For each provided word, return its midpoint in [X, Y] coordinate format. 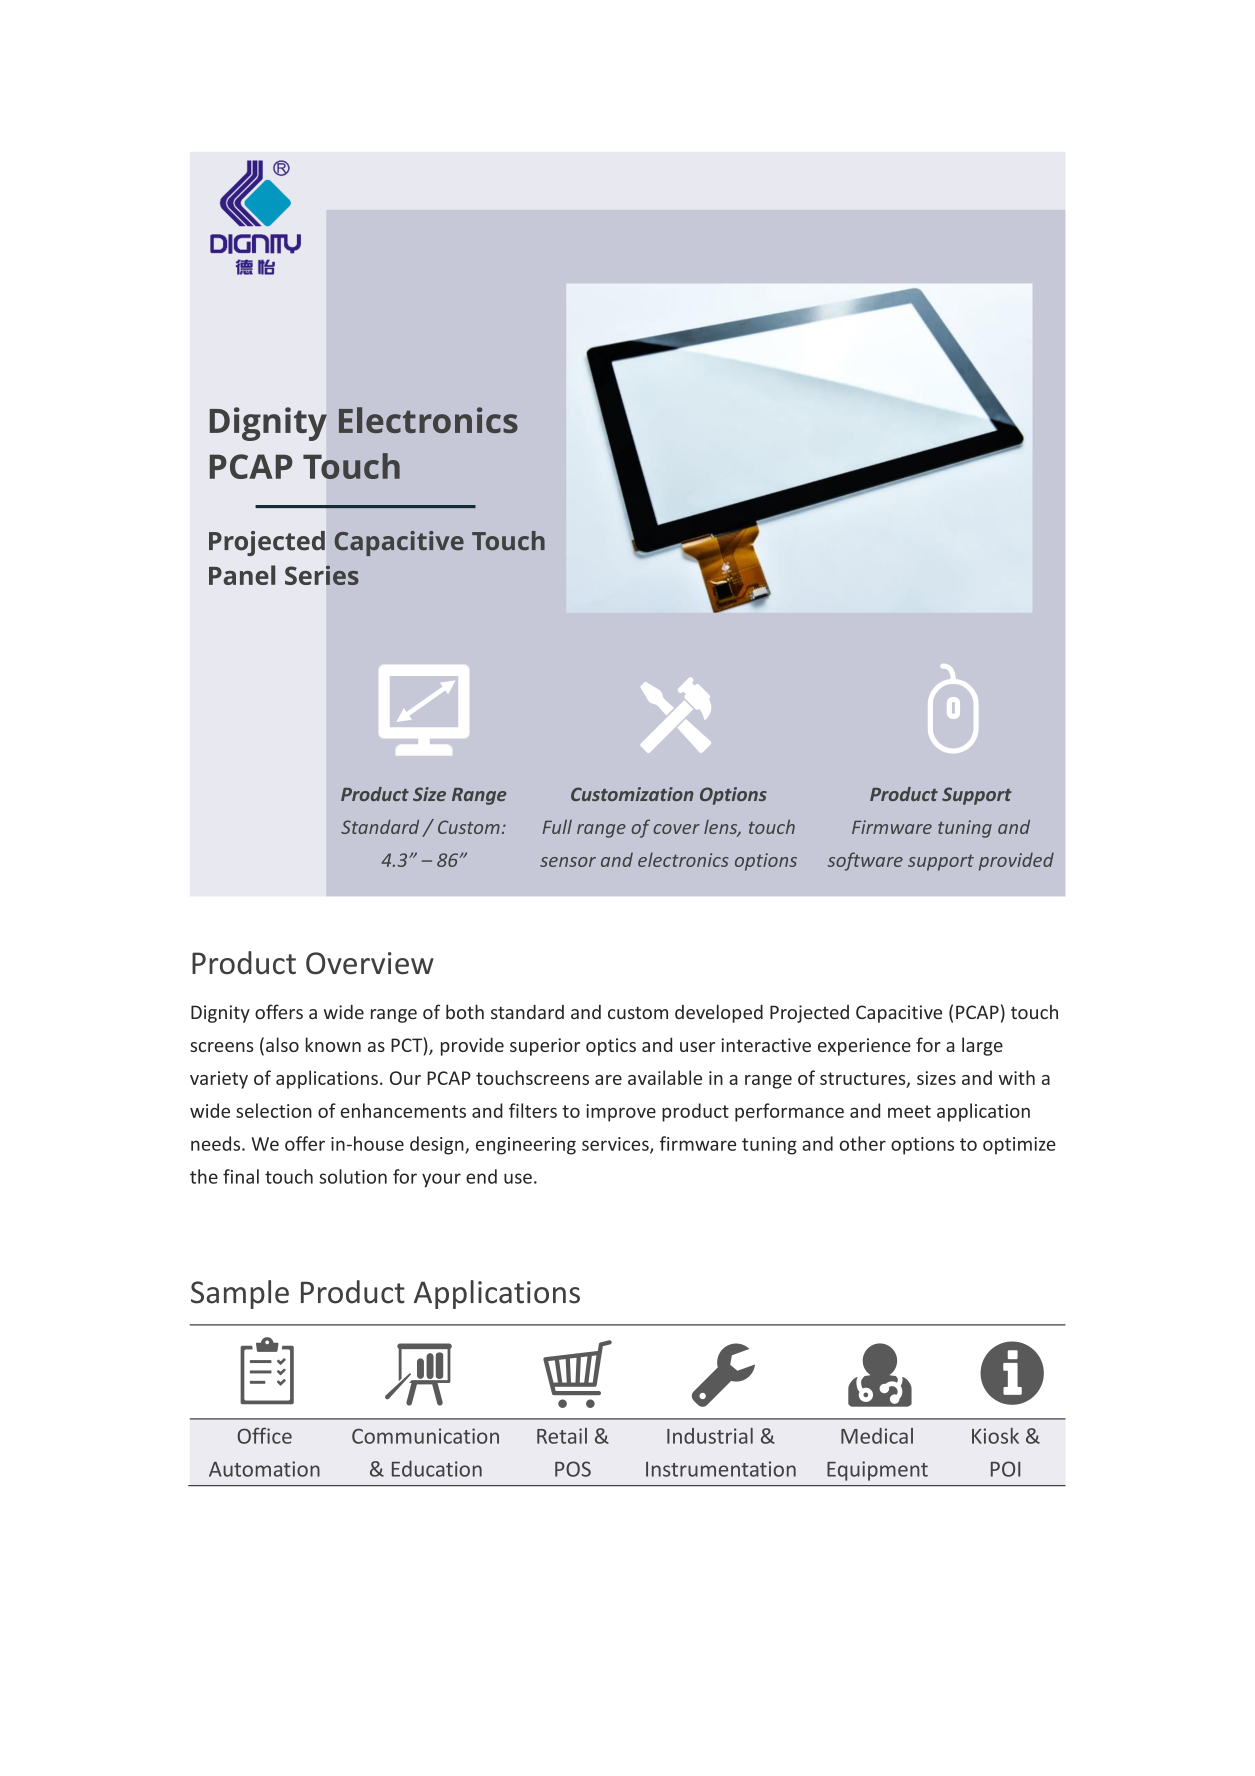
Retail [562, 1436]
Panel [242, 575]
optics [611, 1047]
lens [722, 828]
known [333, 1044]
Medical [877, 1436]
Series [322, 575]
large [982, 1046]
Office [264, 1435]
